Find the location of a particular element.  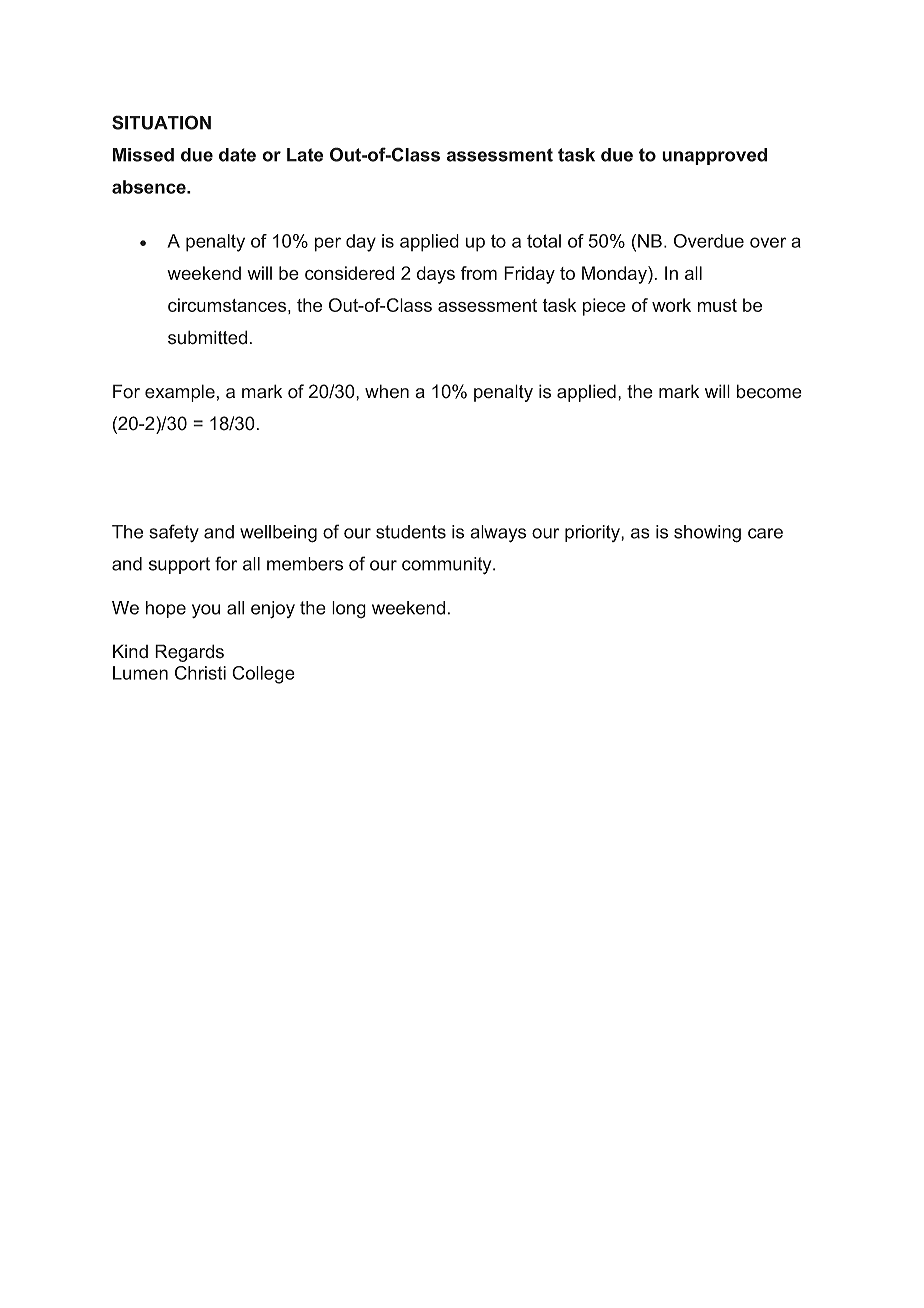

long is located at coordinates (349, 610).
